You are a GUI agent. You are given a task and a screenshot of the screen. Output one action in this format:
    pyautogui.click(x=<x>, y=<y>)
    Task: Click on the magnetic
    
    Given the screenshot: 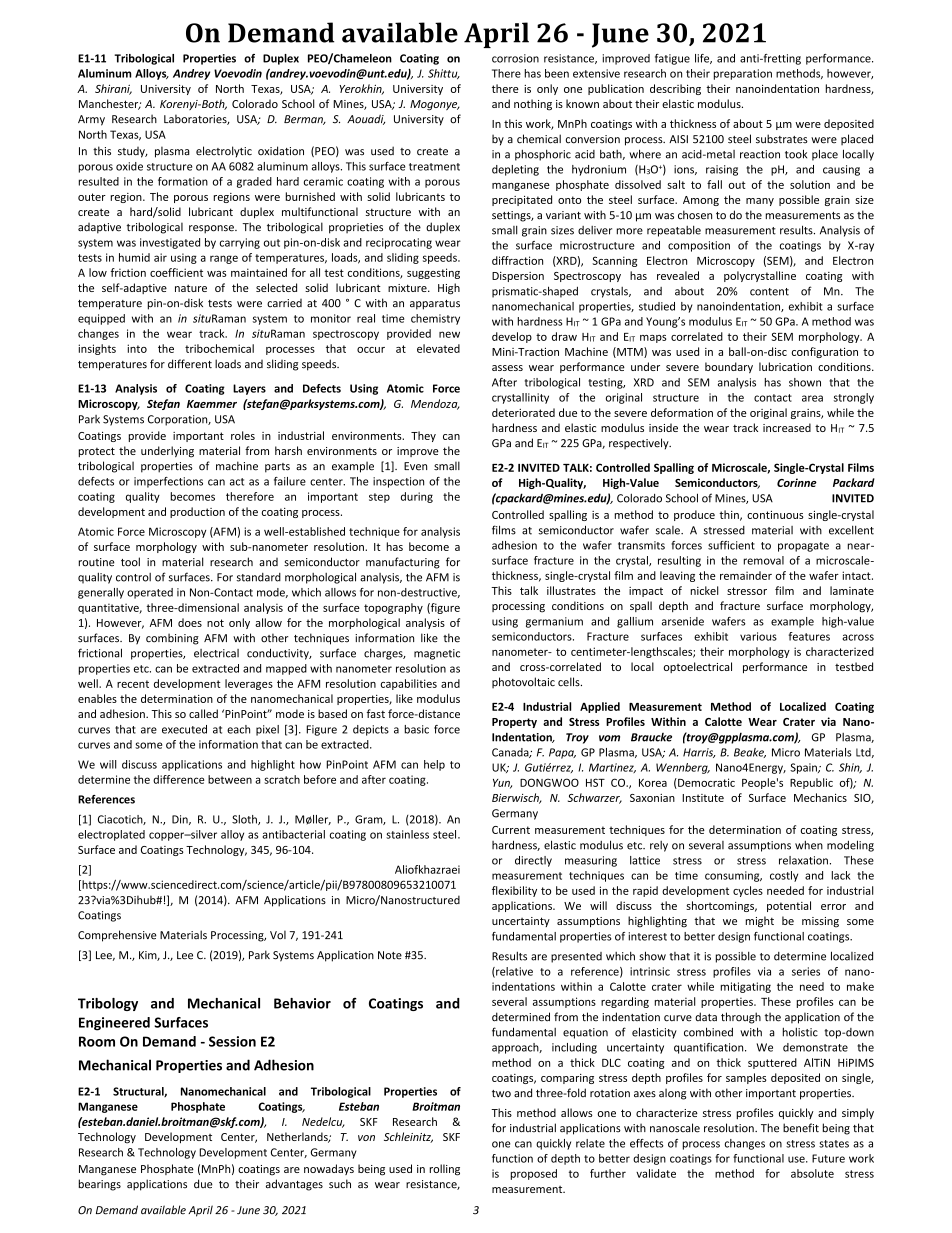 What is the action you would take?
    pyautogui.click(x=437, y=654)
